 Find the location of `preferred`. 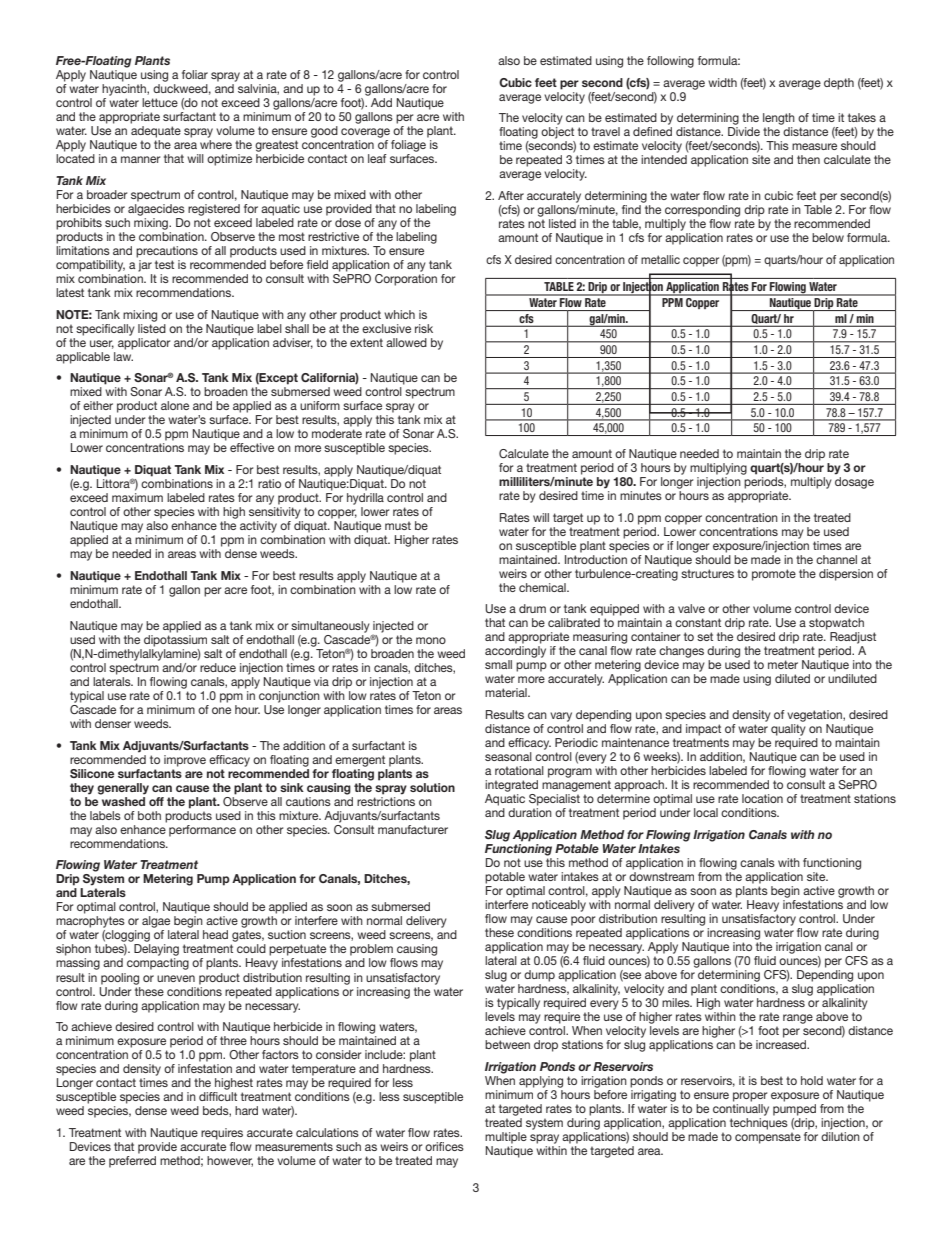

preferred is located at coordinates (132, 1162).
